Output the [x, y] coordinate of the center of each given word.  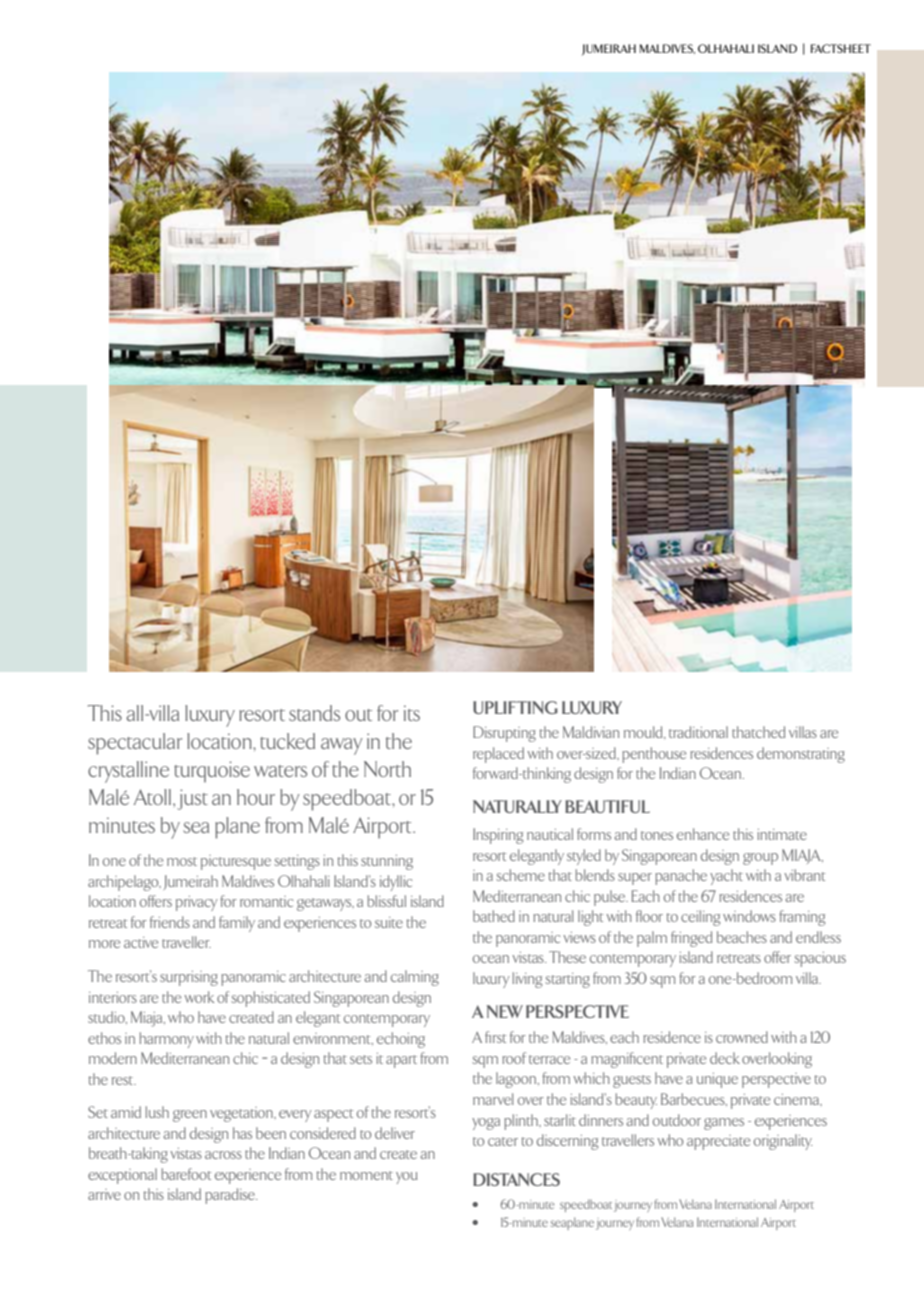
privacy [197, 903]
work [199, 997]
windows [749, 916]
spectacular [135, 744]
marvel [493, 1099]
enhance [703, 834]
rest [124, 1080]
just [192, 799]
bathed [494, 916]
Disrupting [504, 734]
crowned [742, 1037]
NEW [504, 1011]
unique [717, 1080]
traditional [698, 732]
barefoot [187, 1174]
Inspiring [498, 836]
